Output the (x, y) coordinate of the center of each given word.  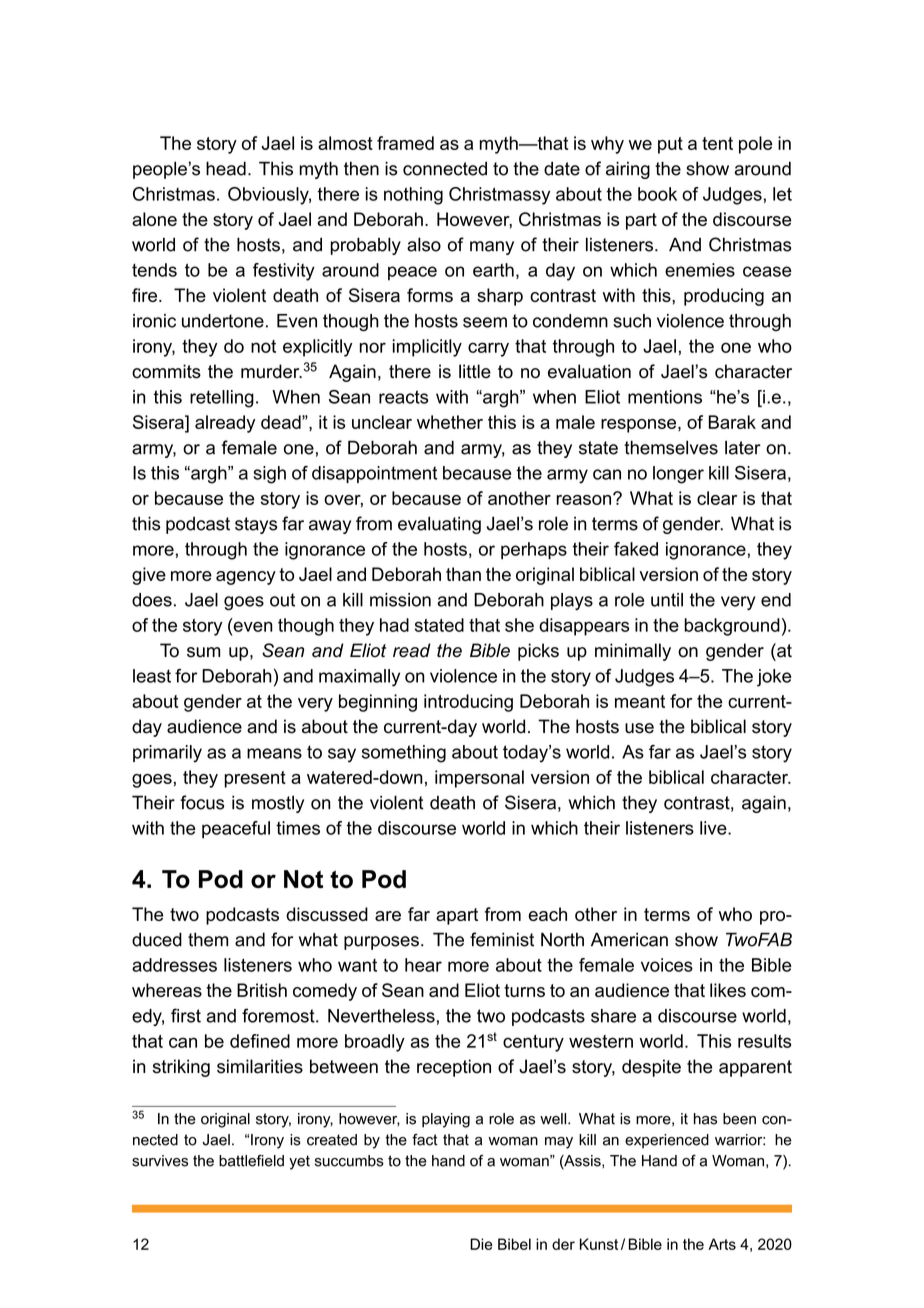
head (226, 168)
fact (425, 1140)
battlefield (251, 1161)
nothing (413, 196)
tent (717, 143)
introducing (468, 703)
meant (640, 701)
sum (203, 652)
